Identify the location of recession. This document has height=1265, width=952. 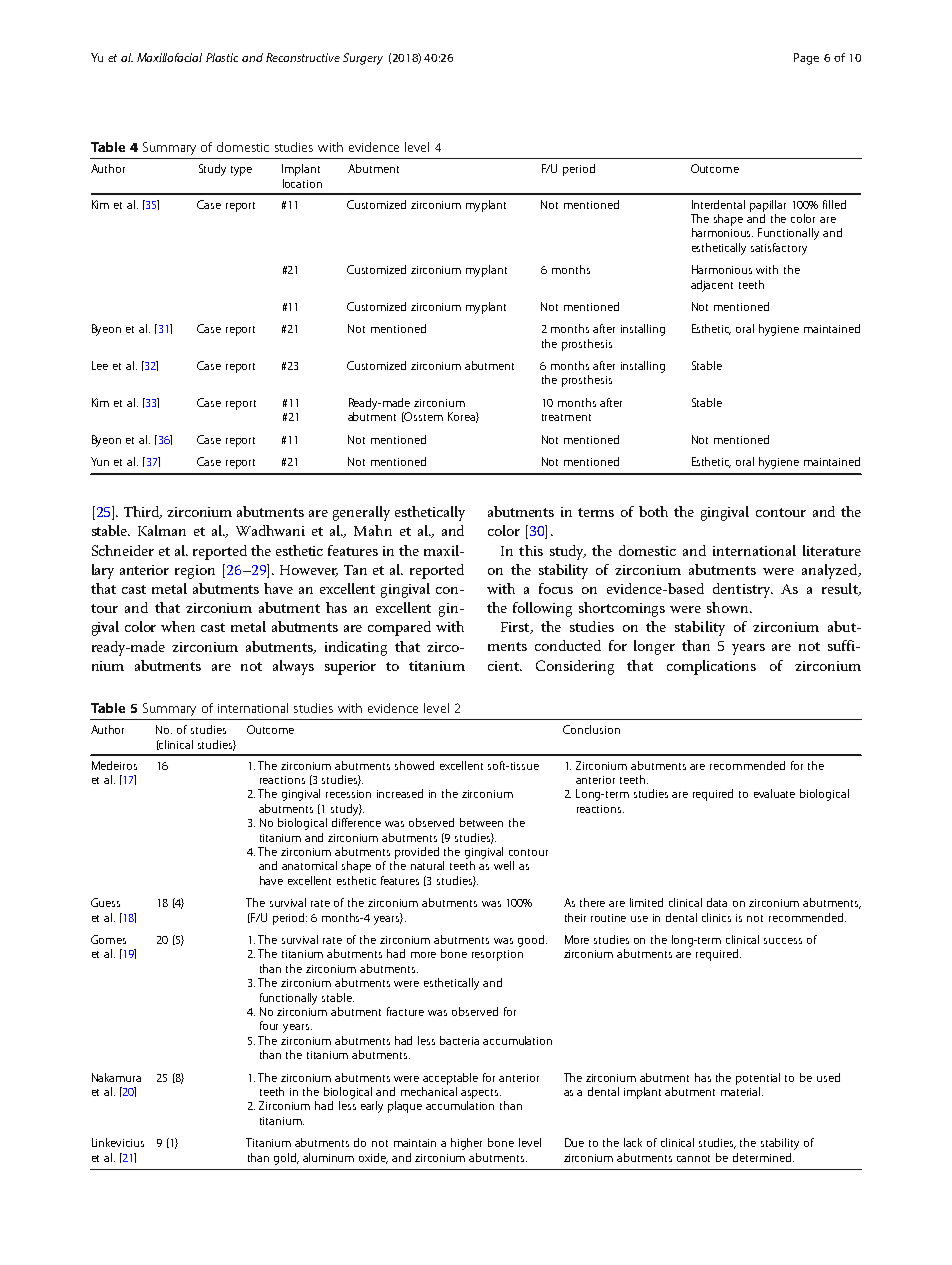
(348, 794).
